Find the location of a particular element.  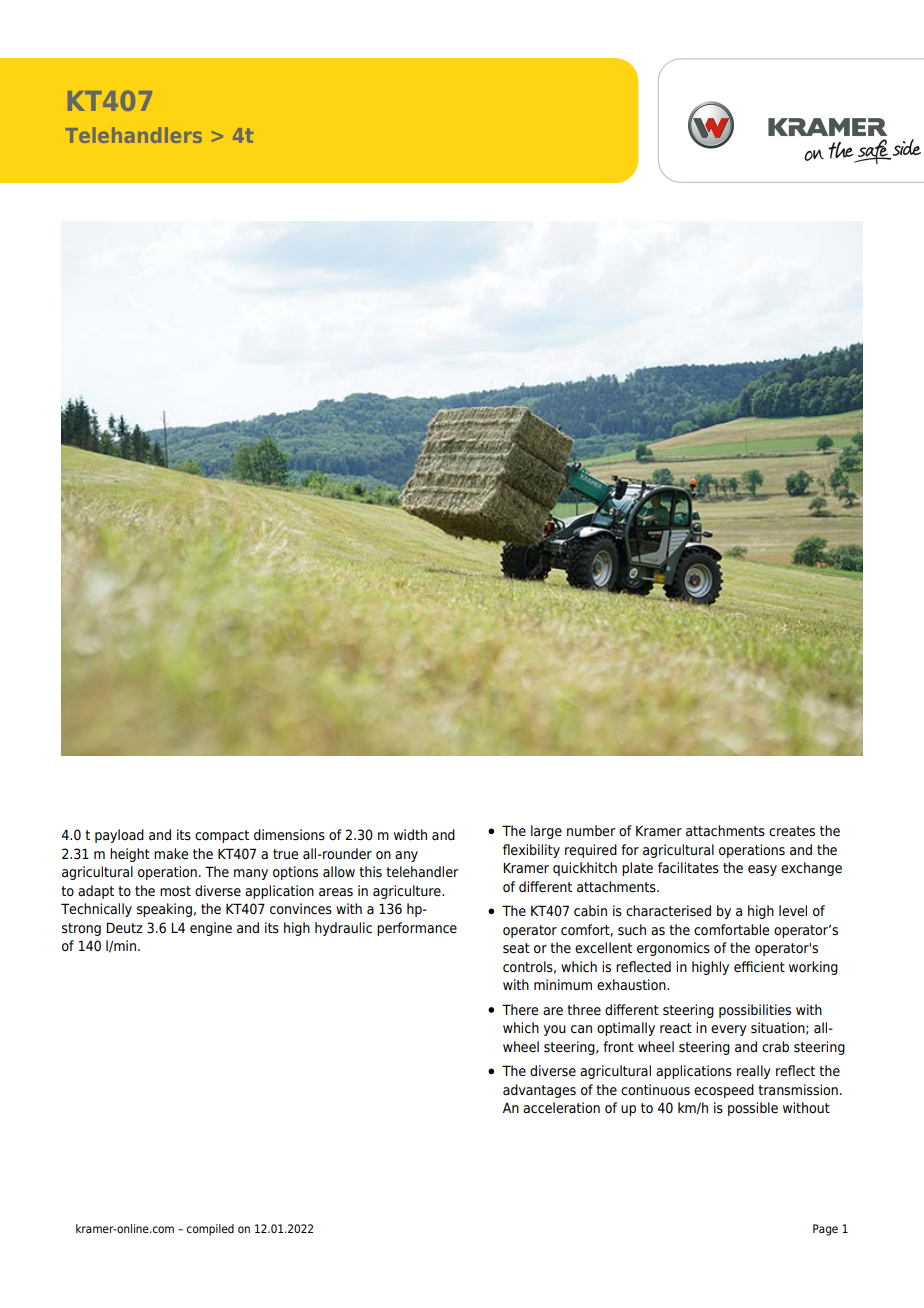

you is located at coordinates (555, 1030).
